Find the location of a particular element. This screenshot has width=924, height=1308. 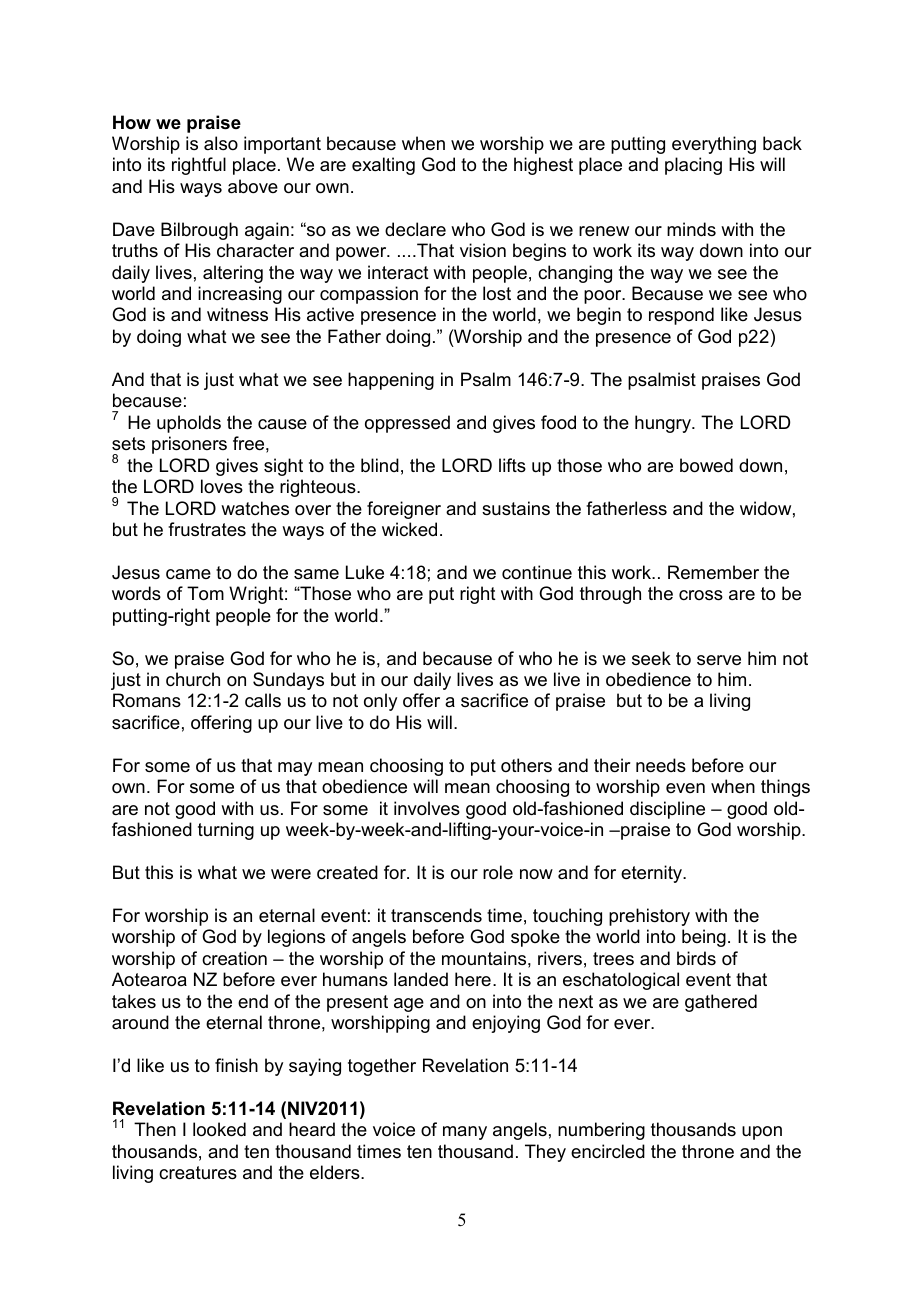

also is located at coordinates (221, 143).
